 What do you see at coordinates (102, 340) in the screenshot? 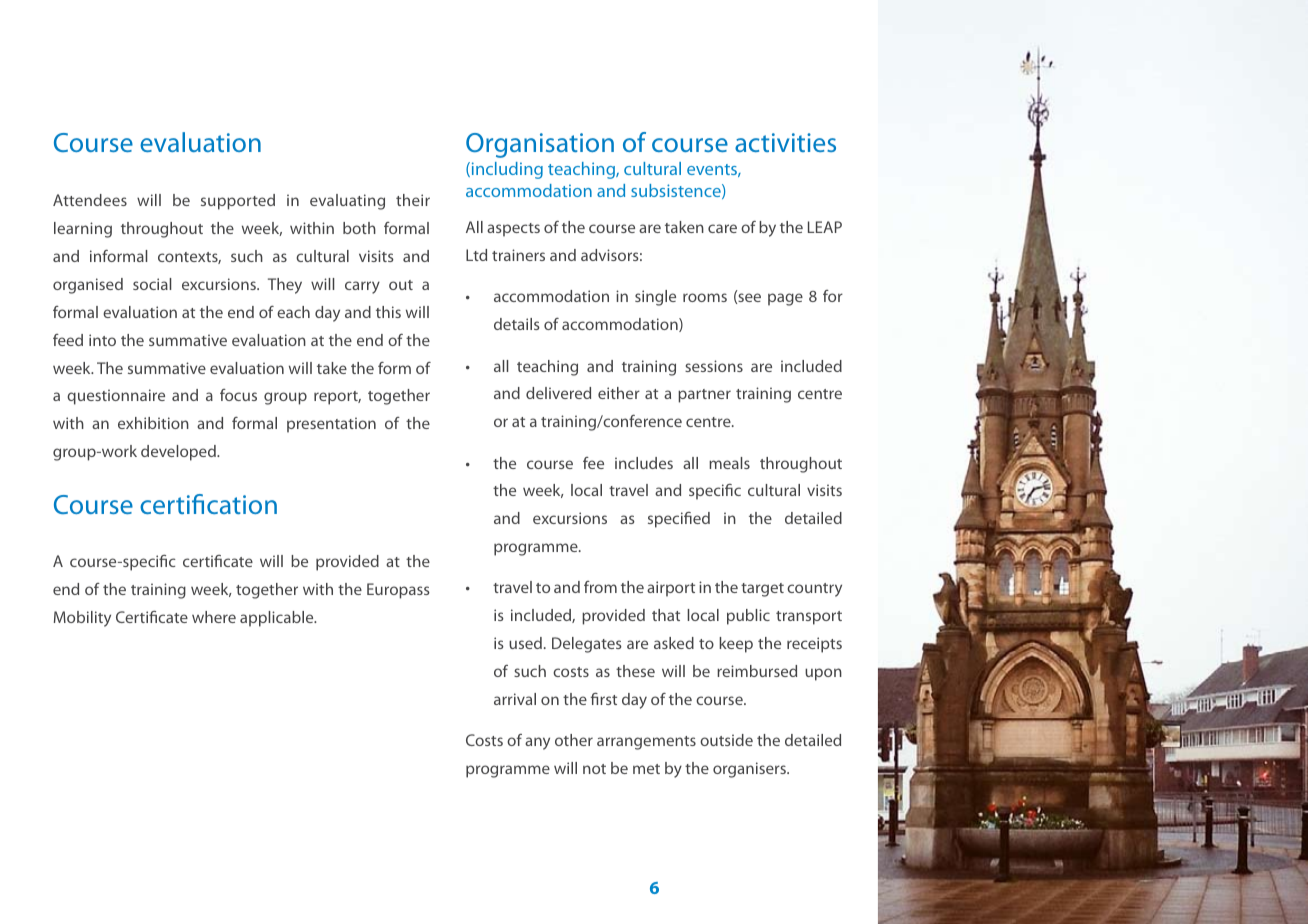
I see `into` at bounding box center [102, 340].
